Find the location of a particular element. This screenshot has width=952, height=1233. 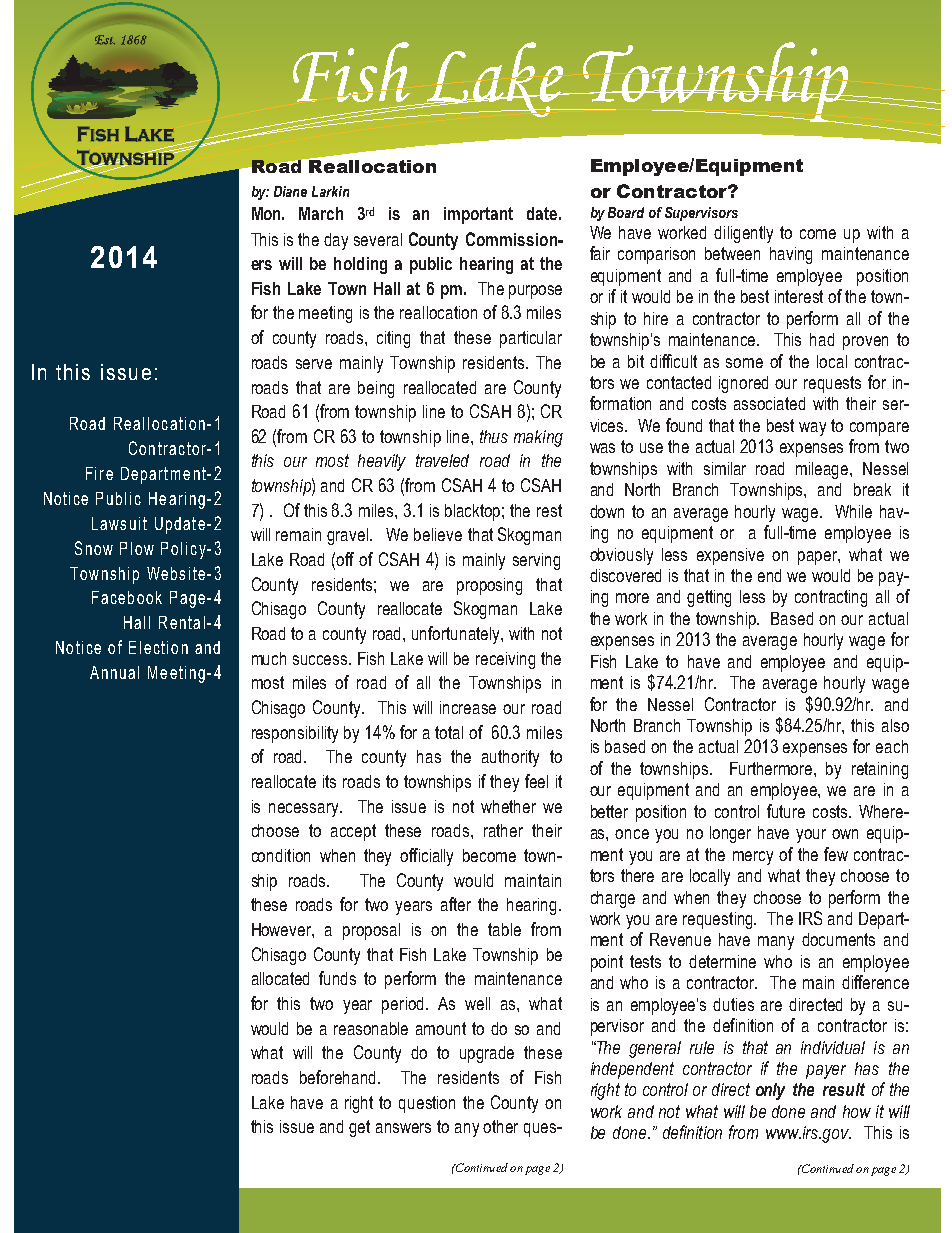

Diane is located at coordinates (290, 191).
